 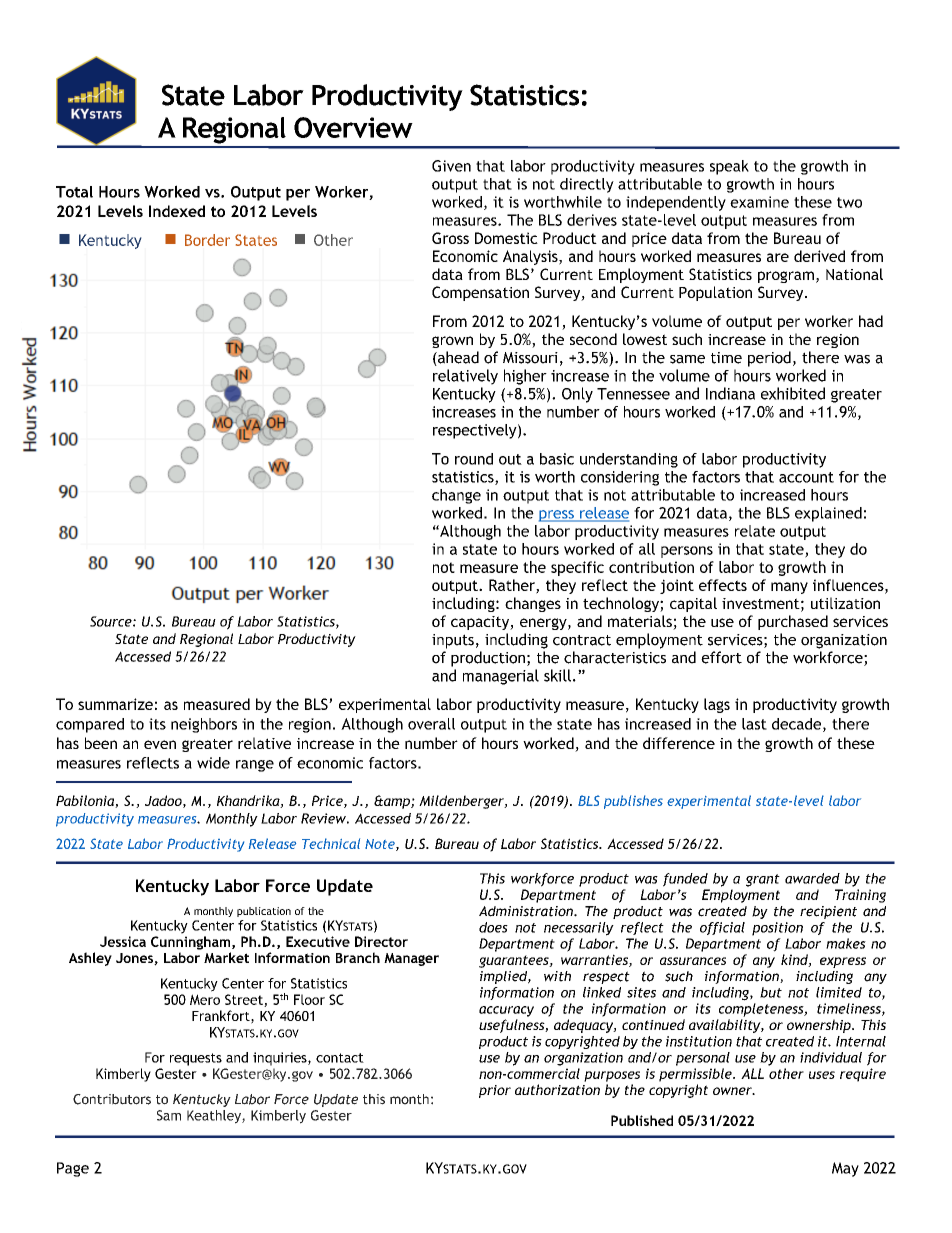 What do you see at coordinates (845, 1169) in the image?
I see `May` at bounding box center [845, 1169].
